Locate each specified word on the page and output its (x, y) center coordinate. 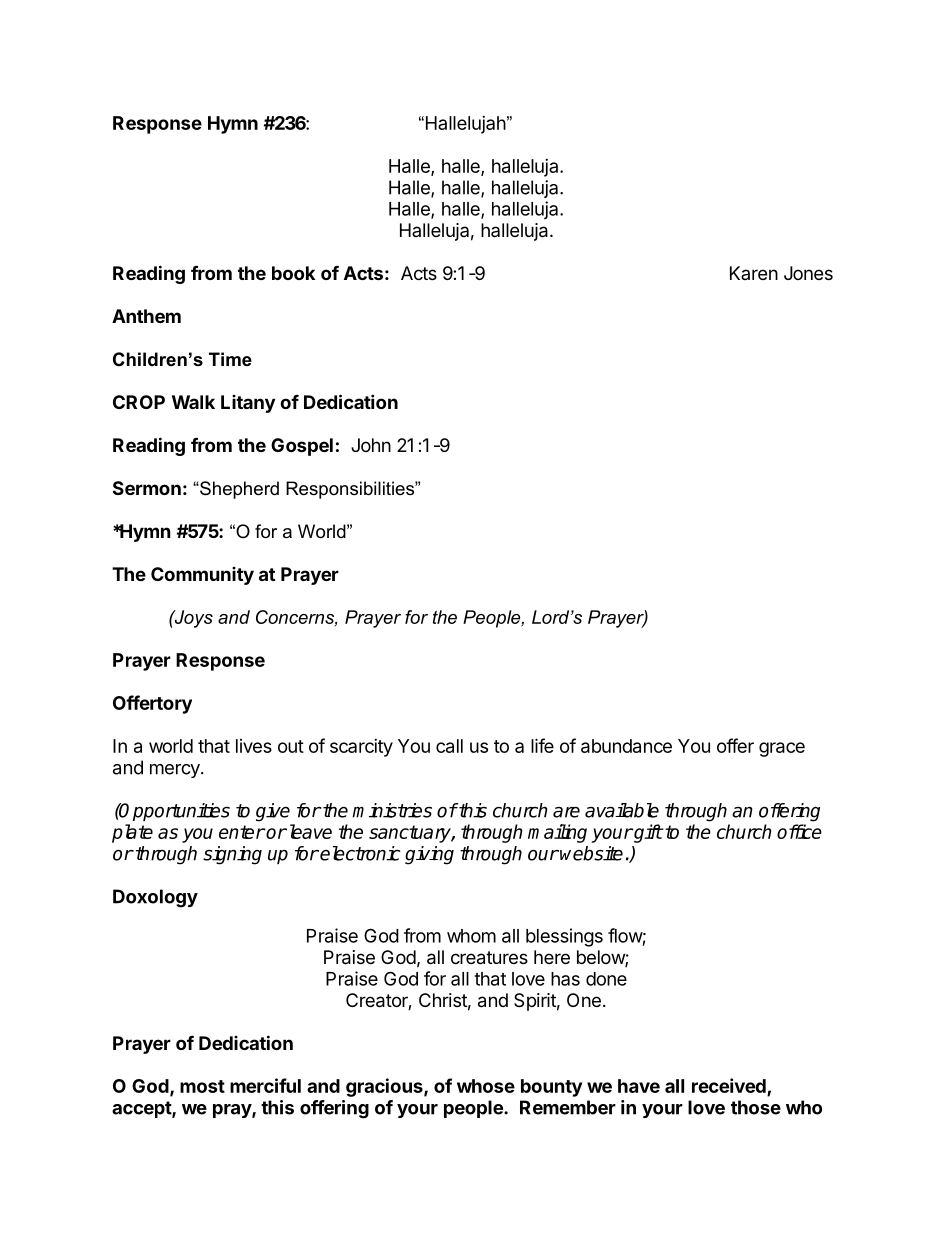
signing (232, 855)
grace (782, 749)
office (799, 831)
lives (254, 746)
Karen (754, 273)
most (202, 1086)
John (371, 445)
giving (429, 855)
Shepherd (238, 490)
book (293, 273)
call (449, 746)
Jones (808, 273)
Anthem (146, 316)
